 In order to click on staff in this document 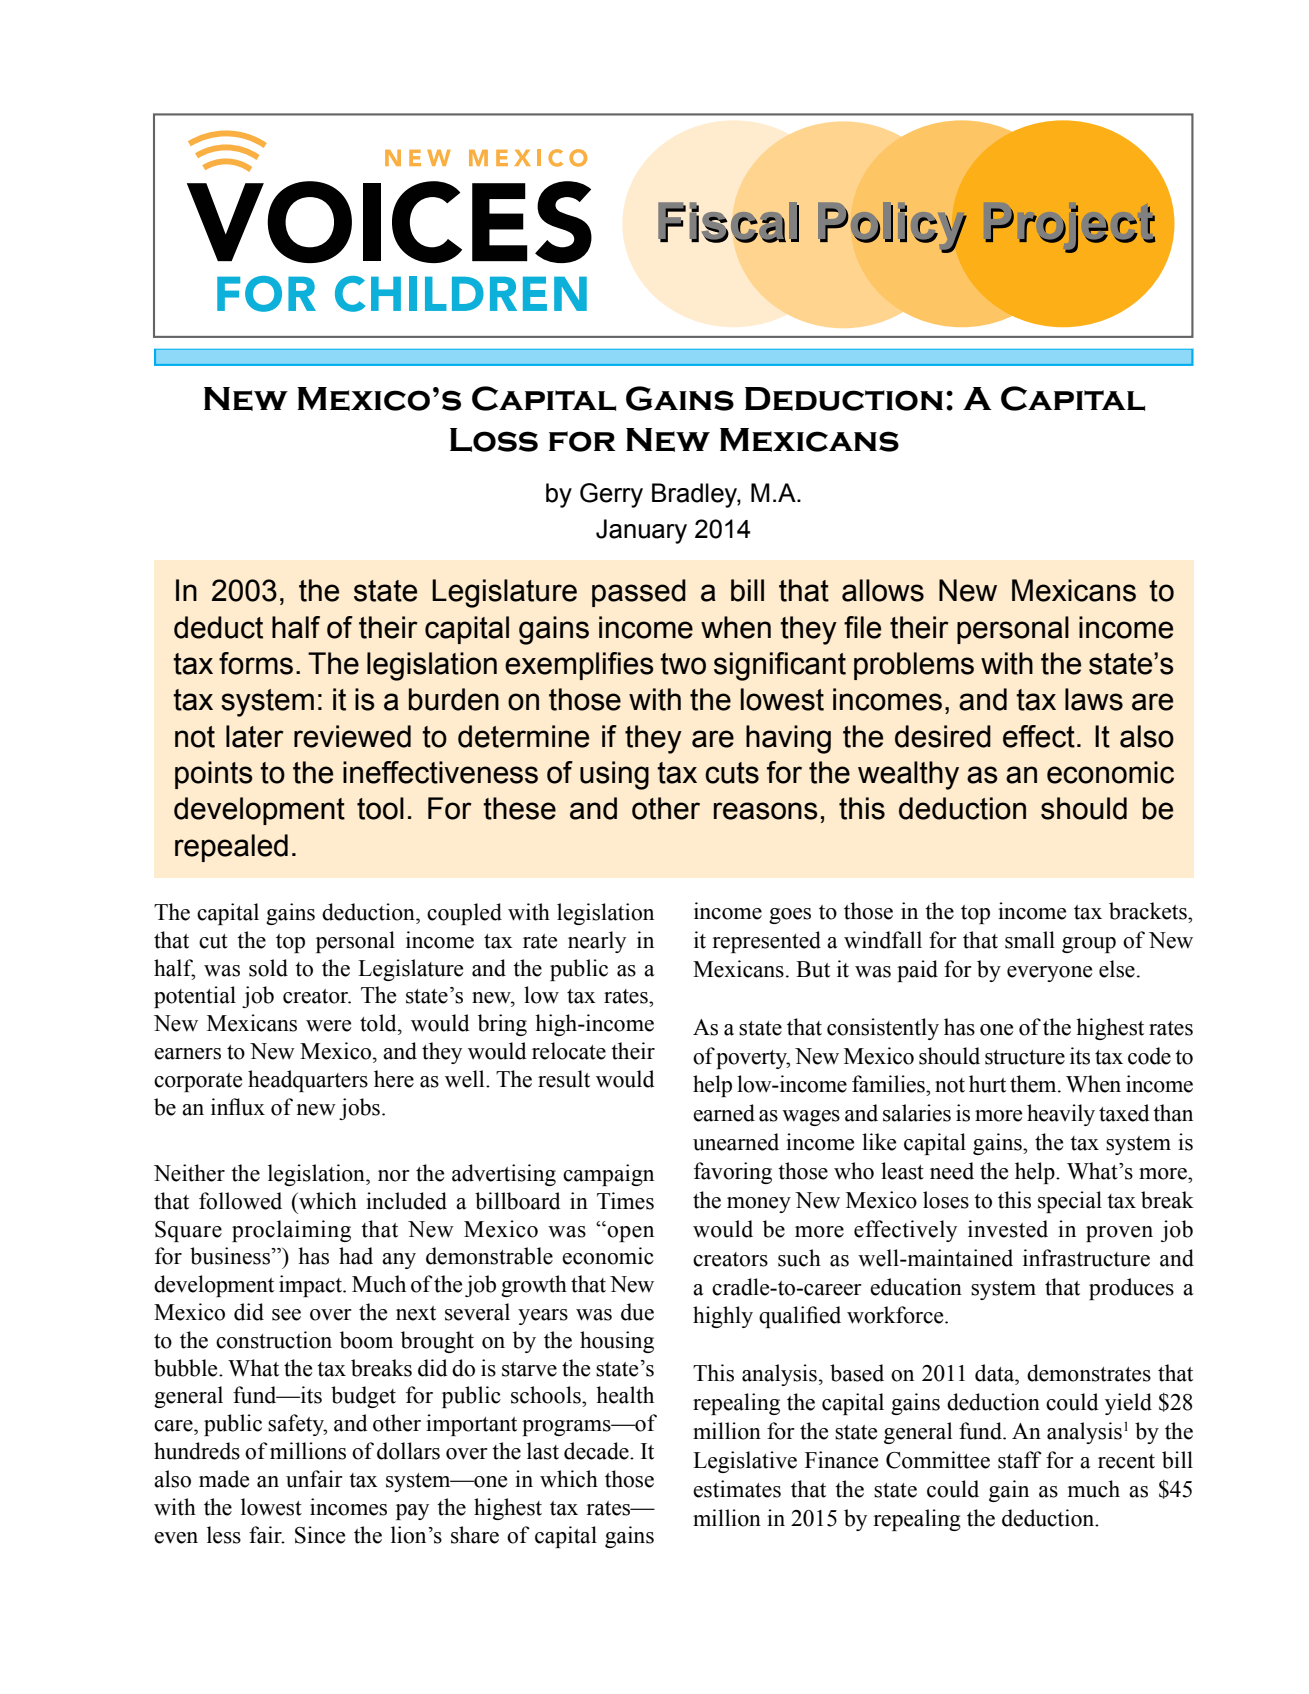, I will do `click(1020, 1460)`.
